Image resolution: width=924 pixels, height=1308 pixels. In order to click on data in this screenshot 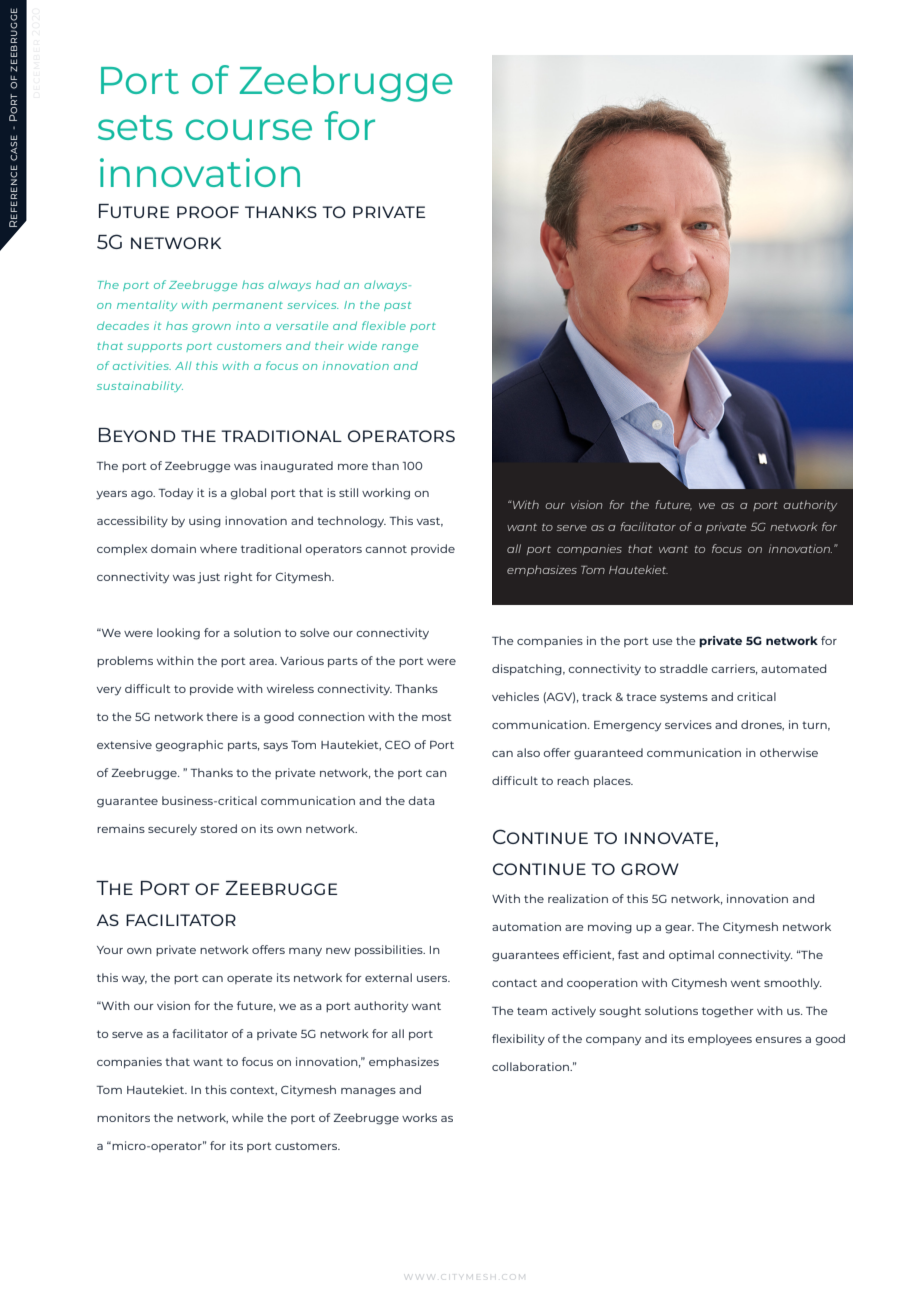, I will do `click(421, 800)`.
